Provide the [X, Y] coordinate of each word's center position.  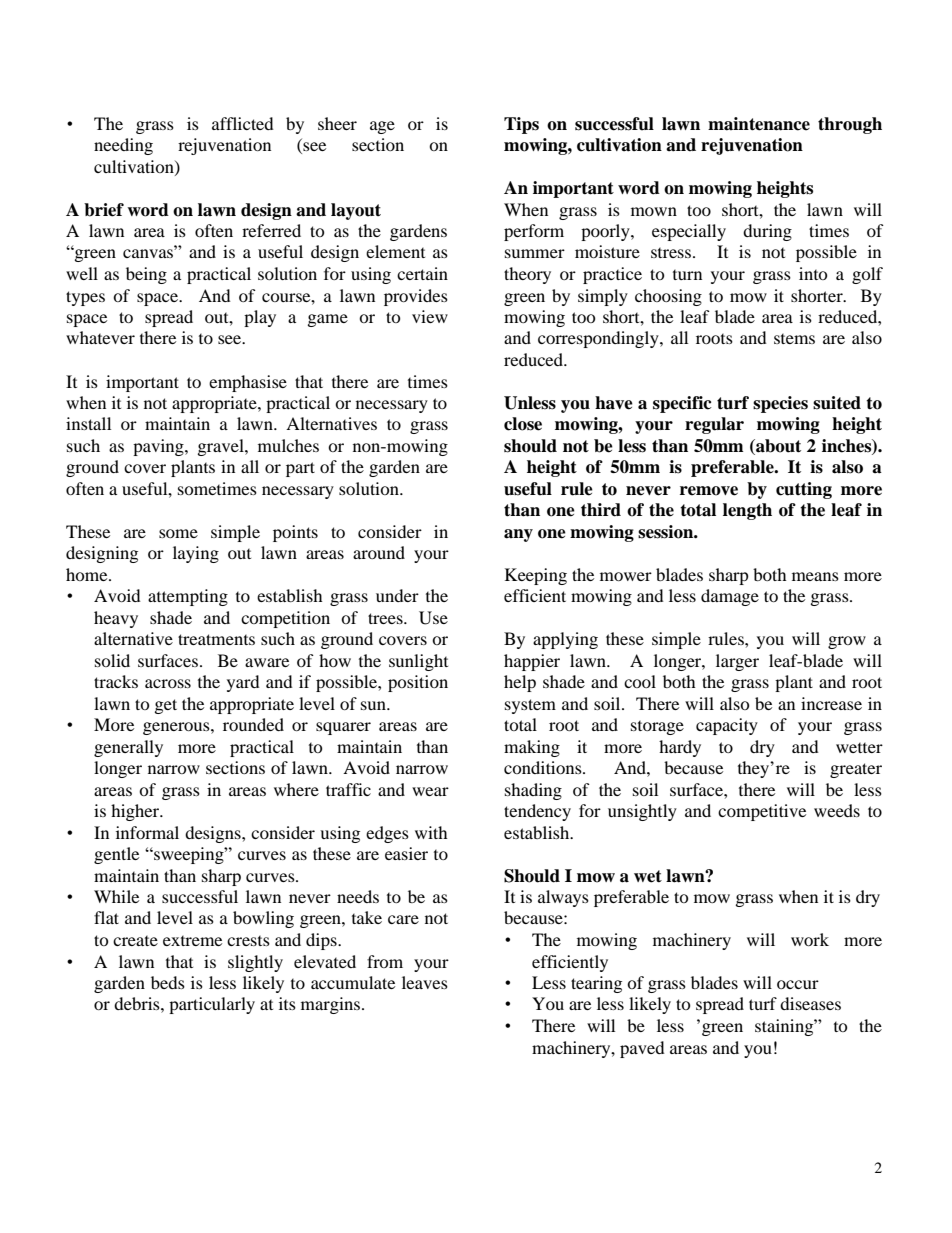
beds [168, 982]
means [815, 576]
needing [123, 146]
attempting [188, 597]
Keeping [536, 576]
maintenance [759, 124]
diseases [810, 1003]
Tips [521, 125]
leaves [425, 982]
